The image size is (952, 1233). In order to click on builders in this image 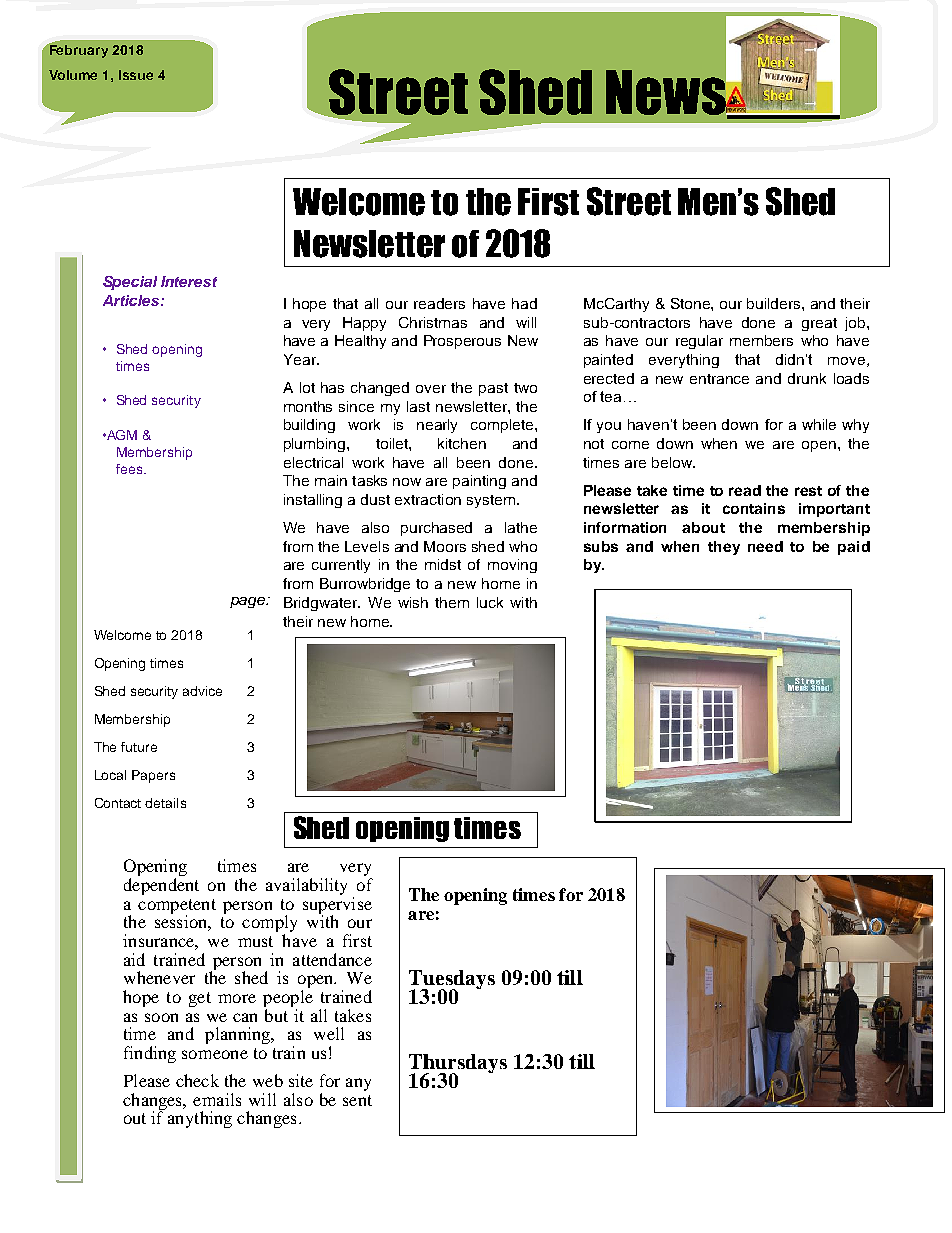, I will do `click(775, 303)`.
